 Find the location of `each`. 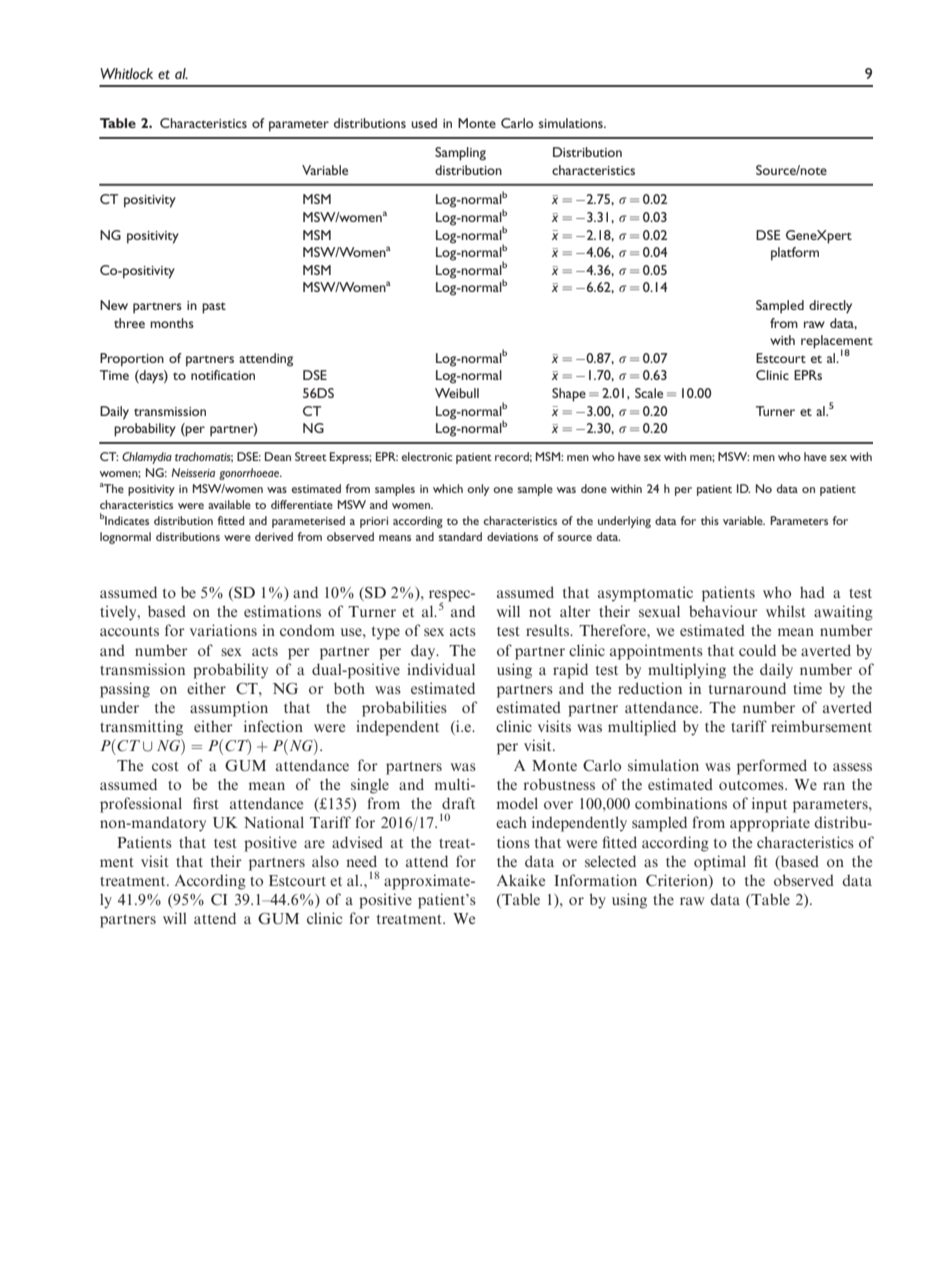

each is located at coordinates (511, 822).
